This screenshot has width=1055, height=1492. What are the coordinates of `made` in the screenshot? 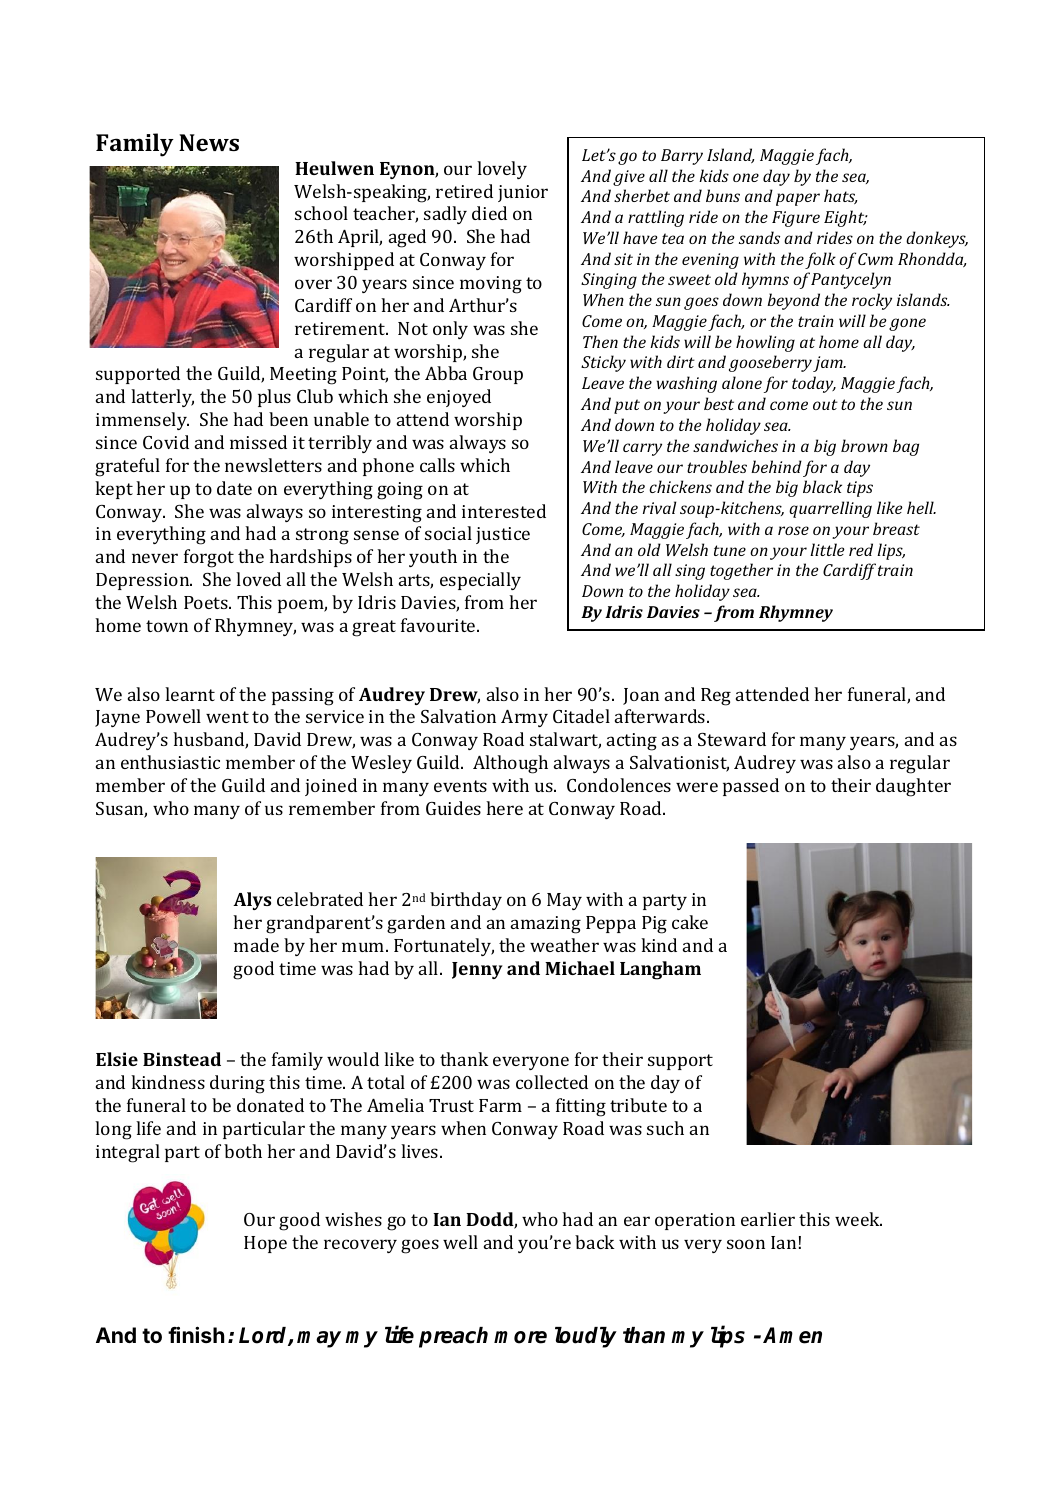 It's located at (256, 945).
